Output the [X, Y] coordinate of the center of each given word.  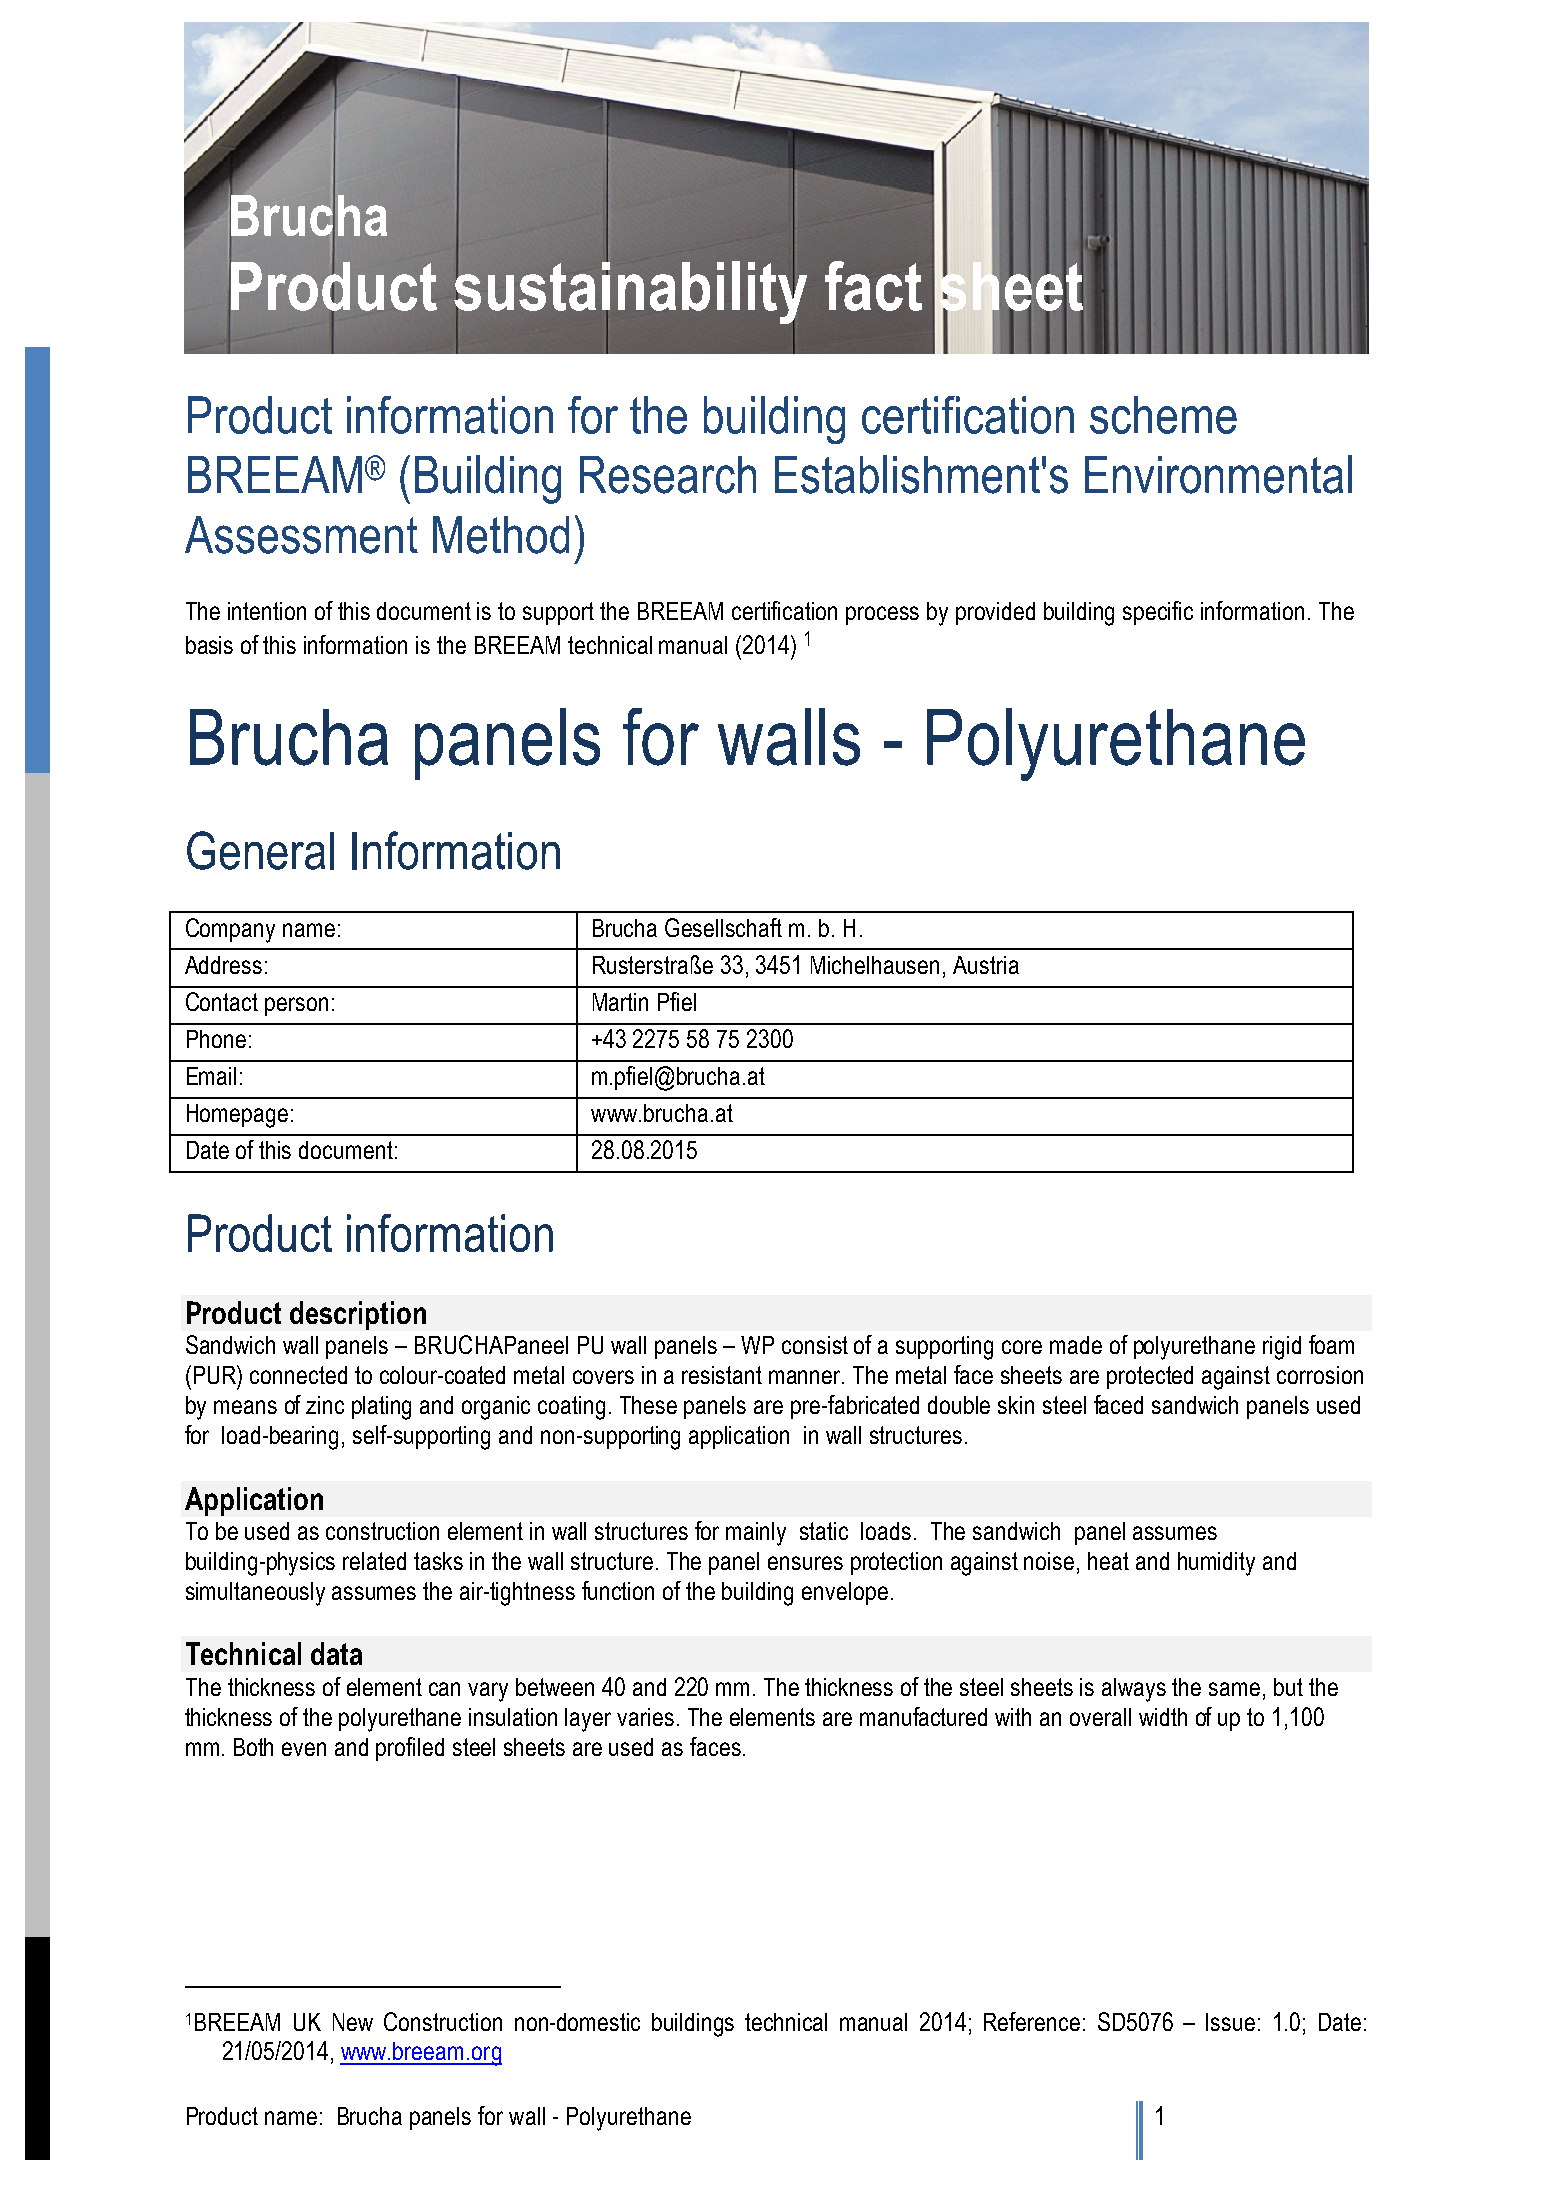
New [353, 2022]
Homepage [237, 1116]
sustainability [630, 293]
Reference [1032, 2021]
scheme [1163, 415]
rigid [1282, 1348]
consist [815, 1345]
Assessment [301, 535]
